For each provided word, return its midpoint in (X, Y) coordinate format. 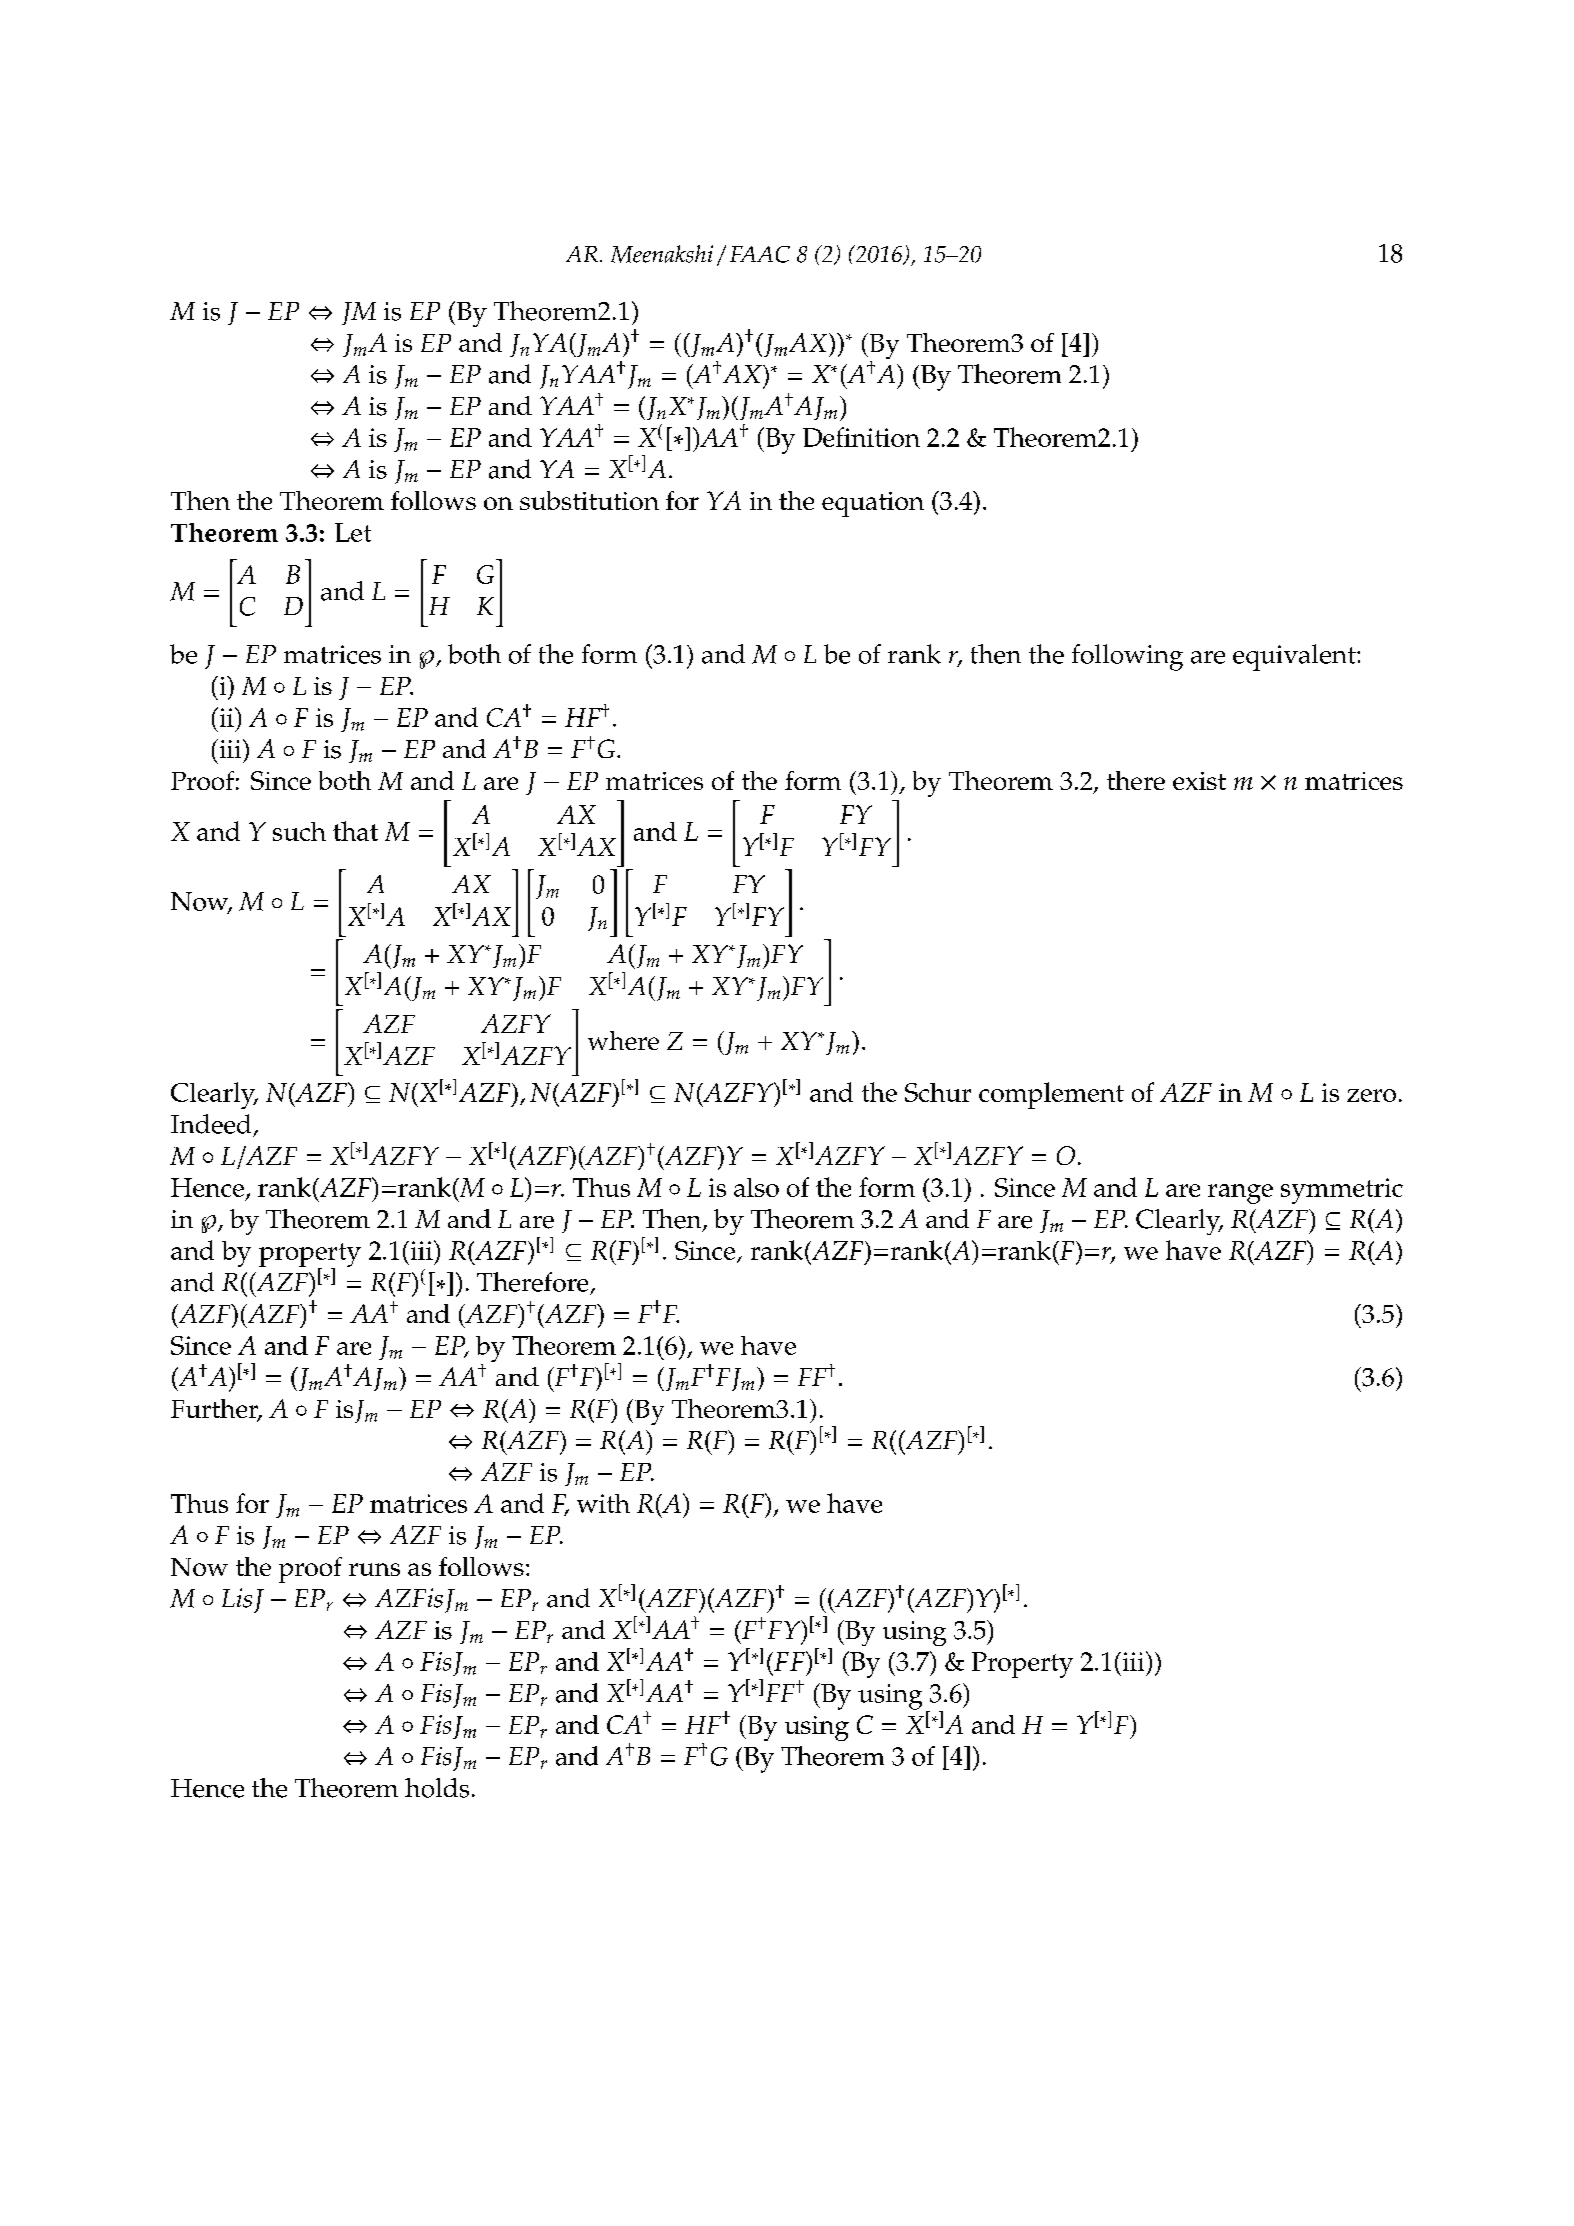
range (1240, 1194)
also (756, 1187)
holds (437, 1788)
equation (873, 504)
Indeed (211, 1124)
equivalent (1295, 657)
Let (353, 532)
